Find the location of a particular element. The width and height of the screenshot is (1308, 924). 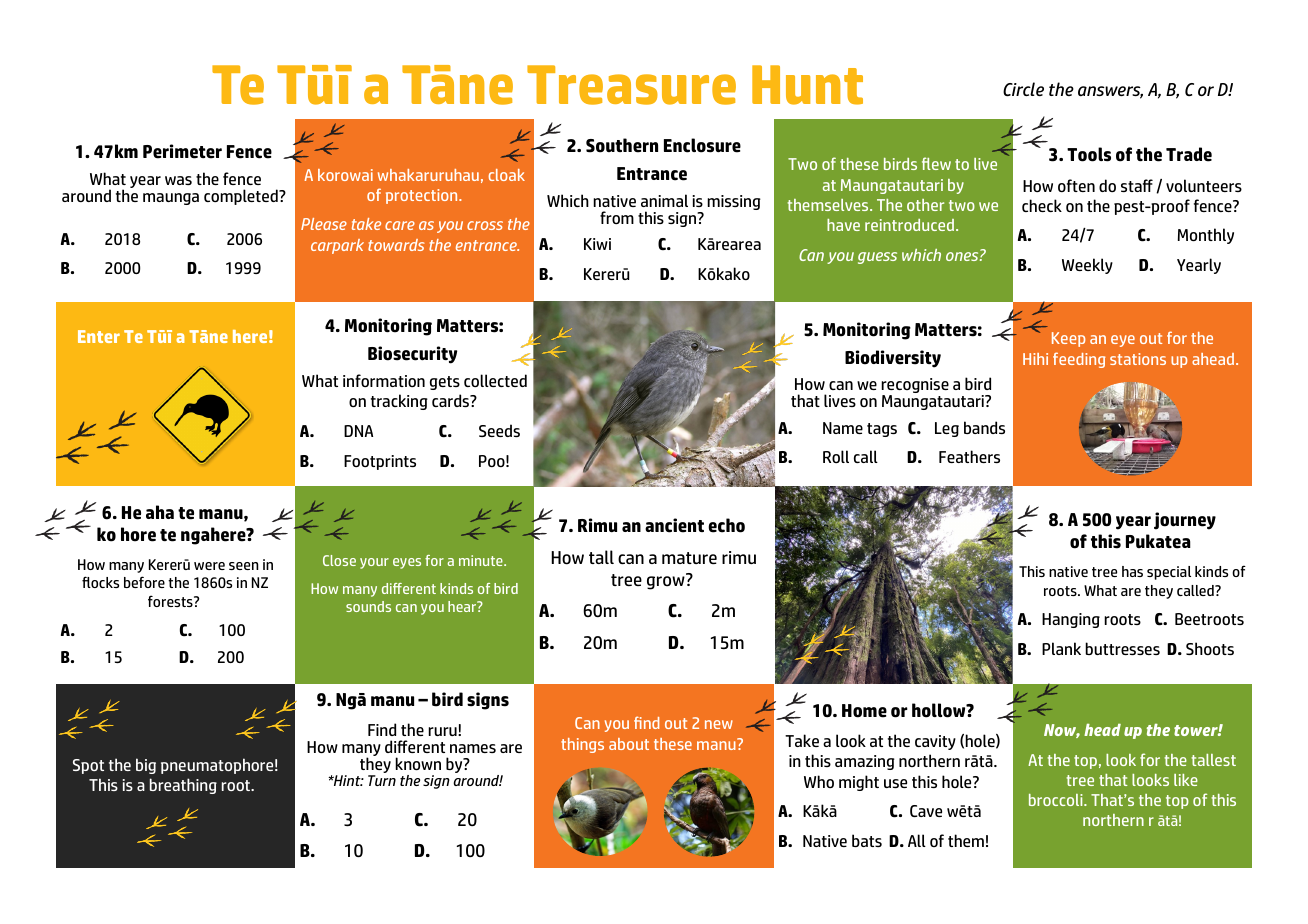

Perimeter is located at coordinates (182, 151).
